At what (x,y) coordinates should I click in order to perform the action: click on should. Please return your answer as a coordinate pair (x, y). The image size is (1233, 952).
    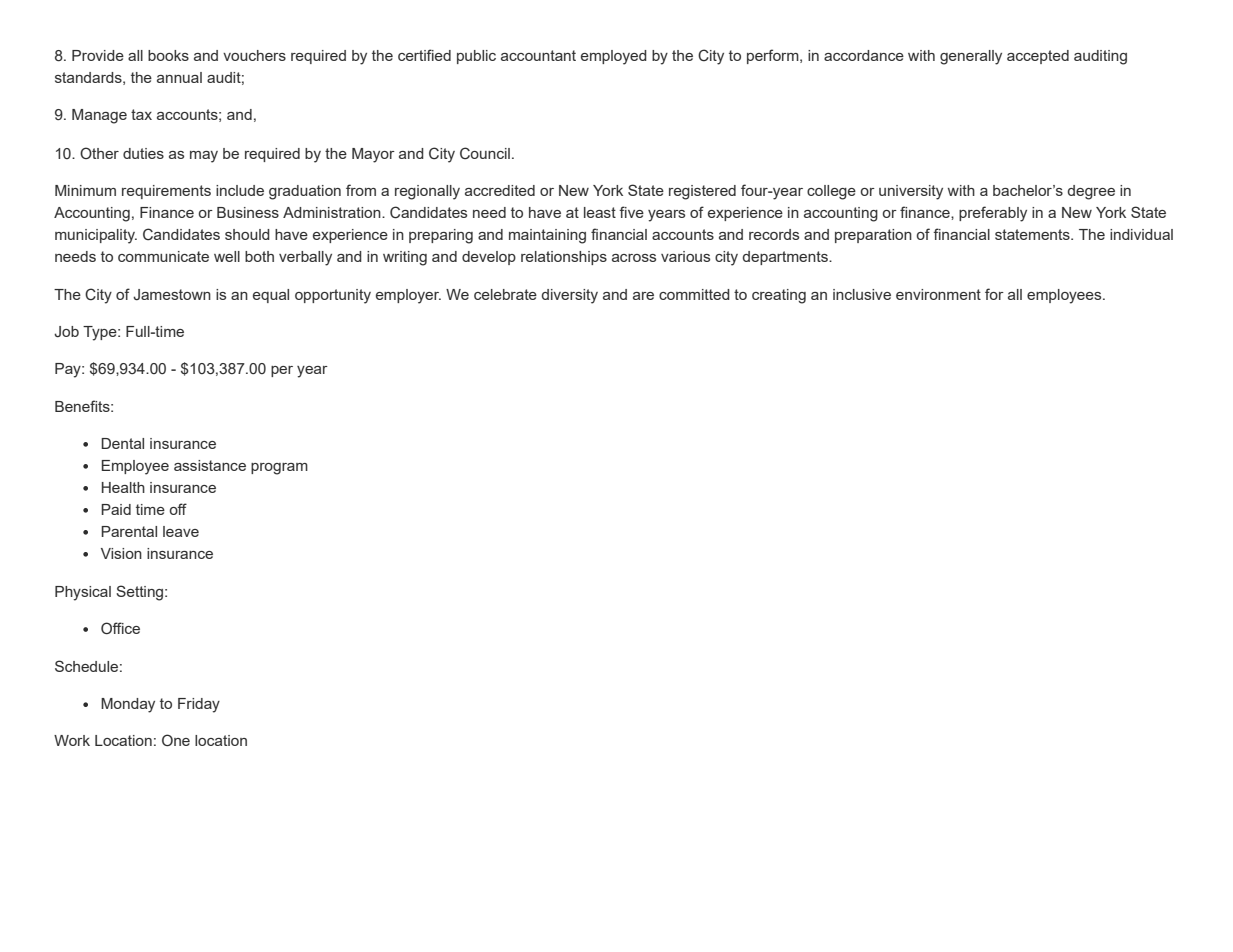
    Looking at the image, I should click on (247, 234).
